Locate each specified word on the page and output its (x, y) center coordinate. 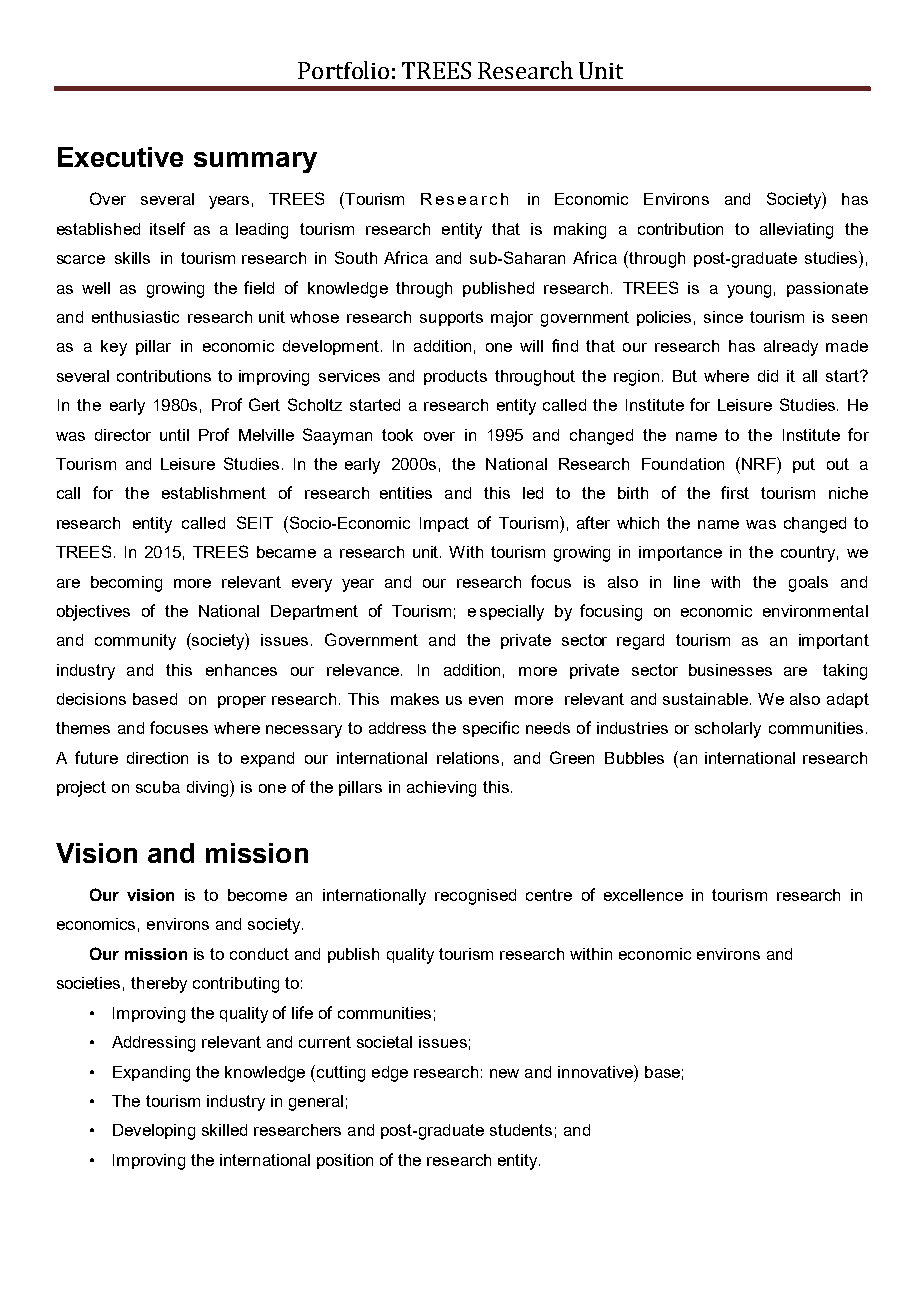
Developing (154, 1132)
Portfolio (343, 70)
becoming (126, 584)
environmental (815, 611)
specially (512, 613)
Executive (120, 157)
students (521, 1130)
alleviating (796, 231)
